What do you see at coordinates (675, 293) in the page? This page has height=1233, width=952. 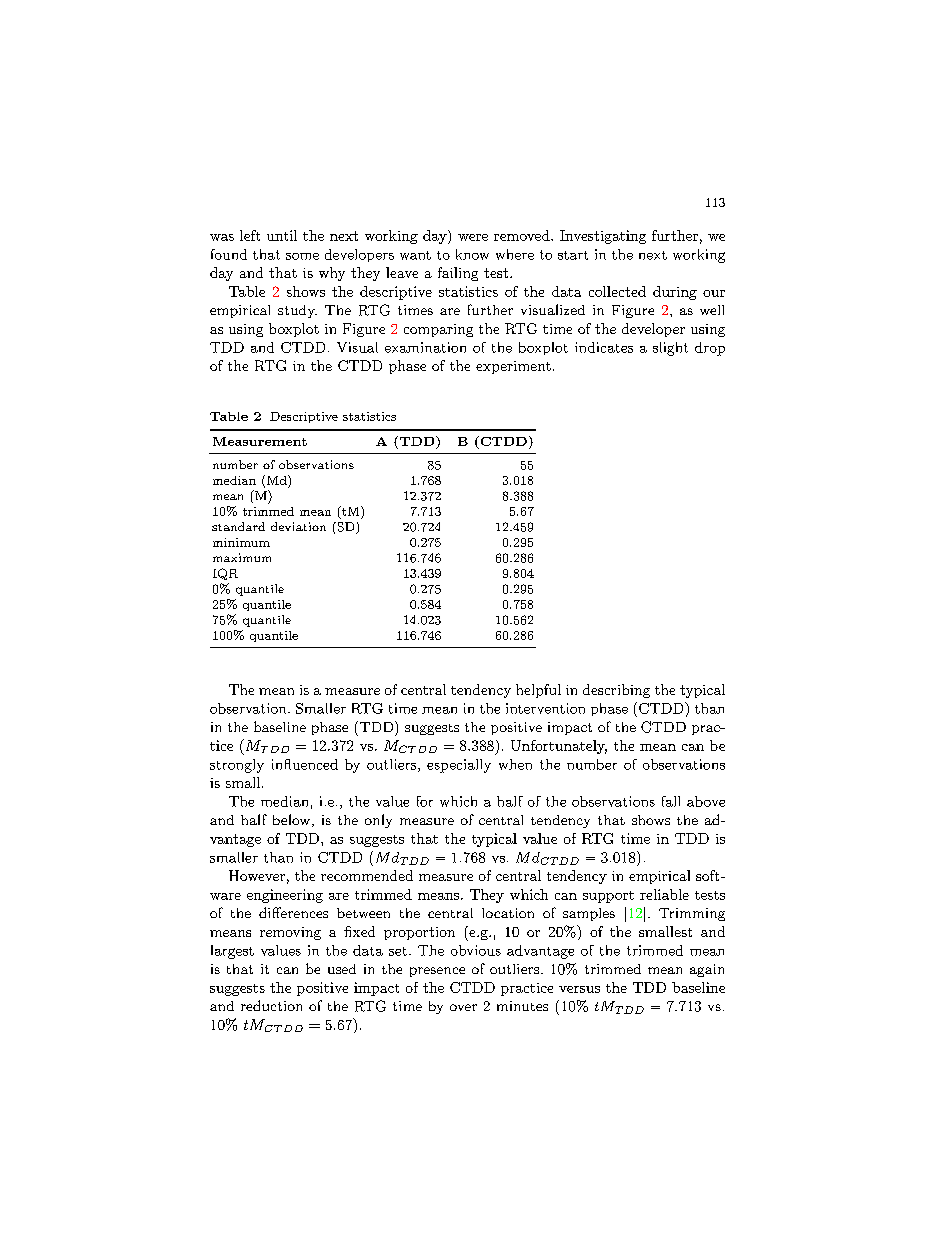 I see `during` at bounding box center [675, 293].
